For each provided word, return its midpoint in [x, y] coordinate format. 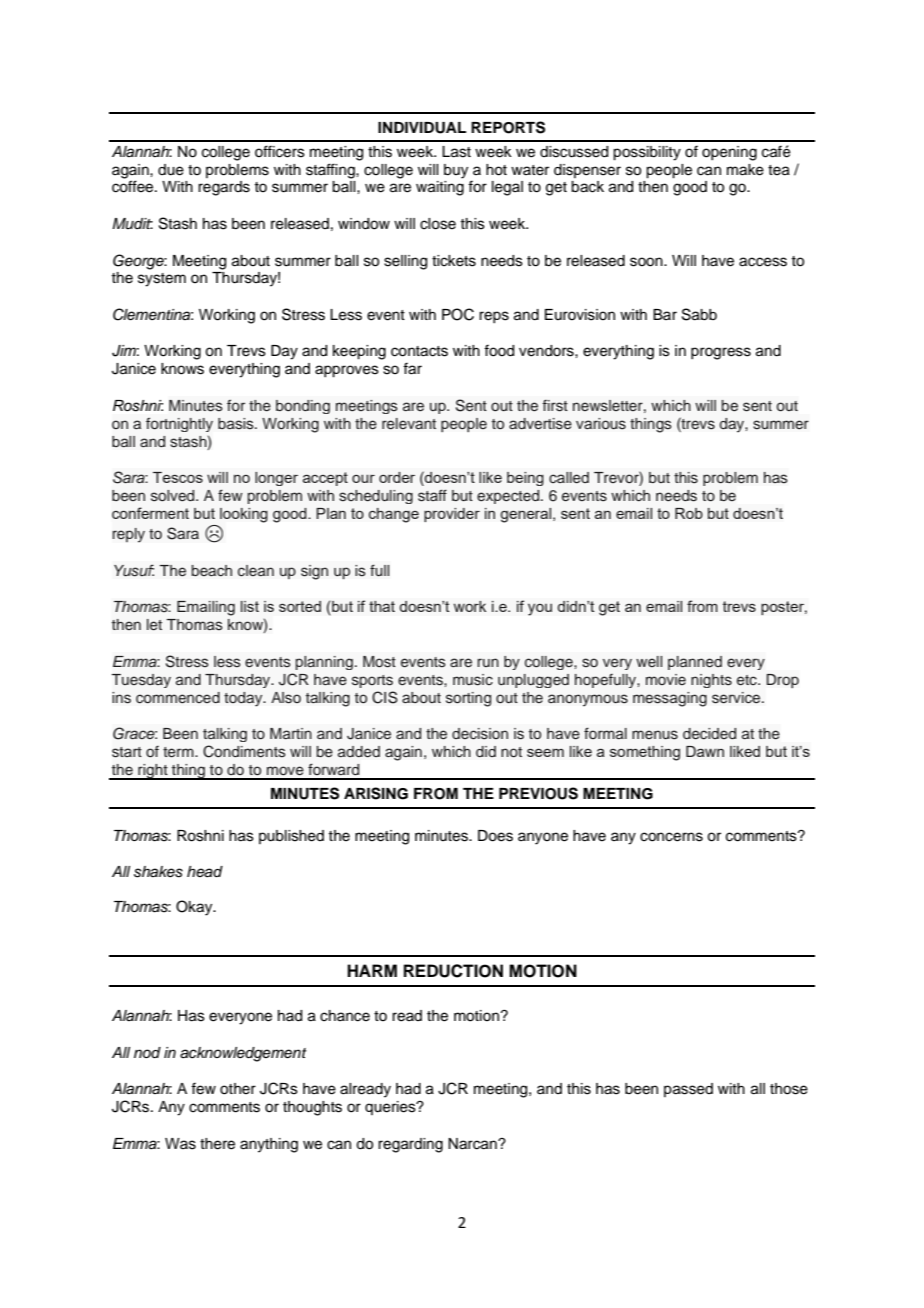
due [171, 170]
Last [456, 152]
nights [711, 681]
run [488, 662]
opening [729, 153]
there [217, 1144]
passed [688, 1090]
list [250, 606]
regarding [410, 1145]
